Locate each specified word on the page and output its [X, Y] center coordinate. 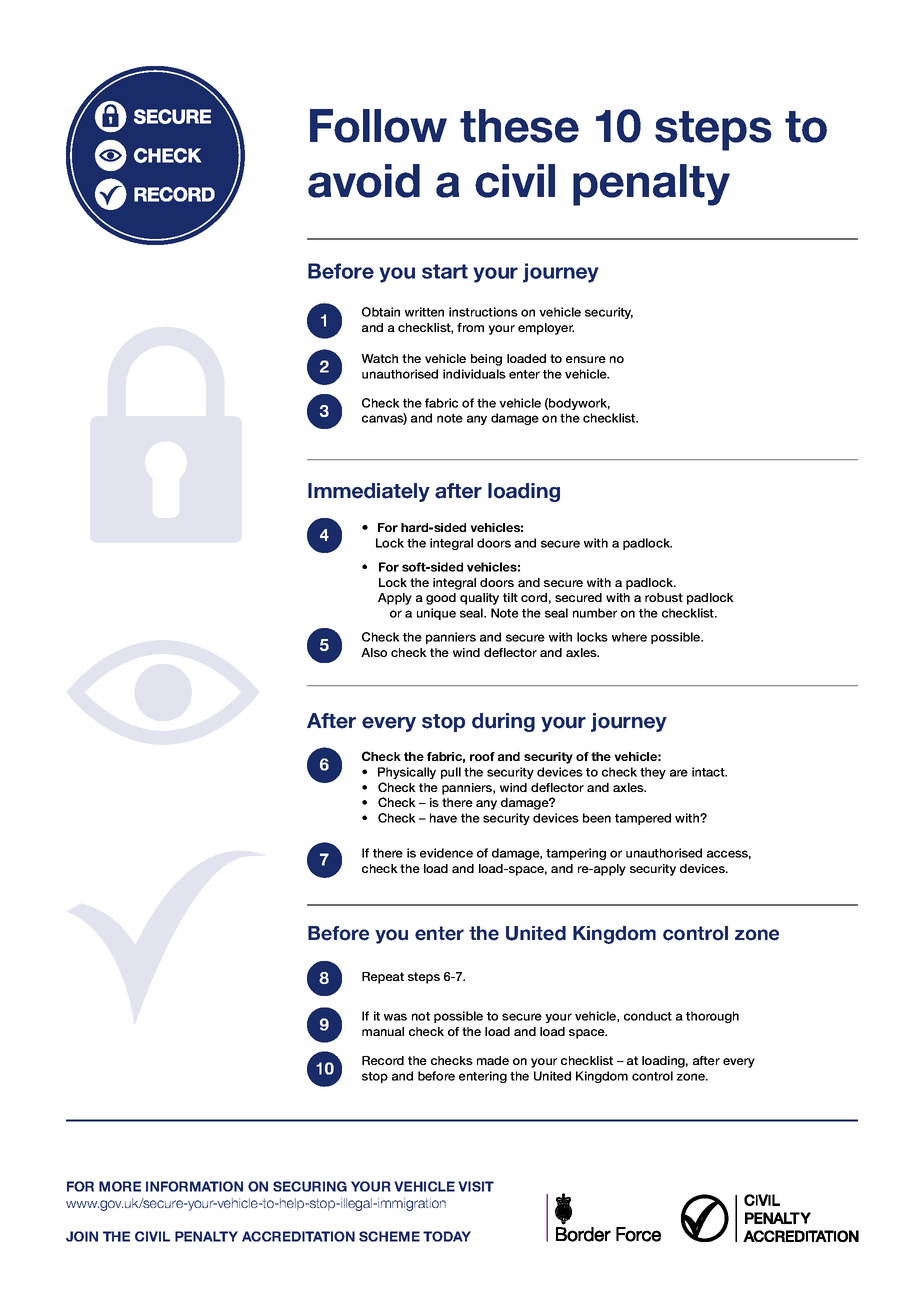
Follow [378, 126]
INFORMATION [194, 1186]
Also [374, 652]
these [519, 126]
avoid [364, 181]
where [629, 637]
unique [436, 614]
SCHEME [389, 1236]
